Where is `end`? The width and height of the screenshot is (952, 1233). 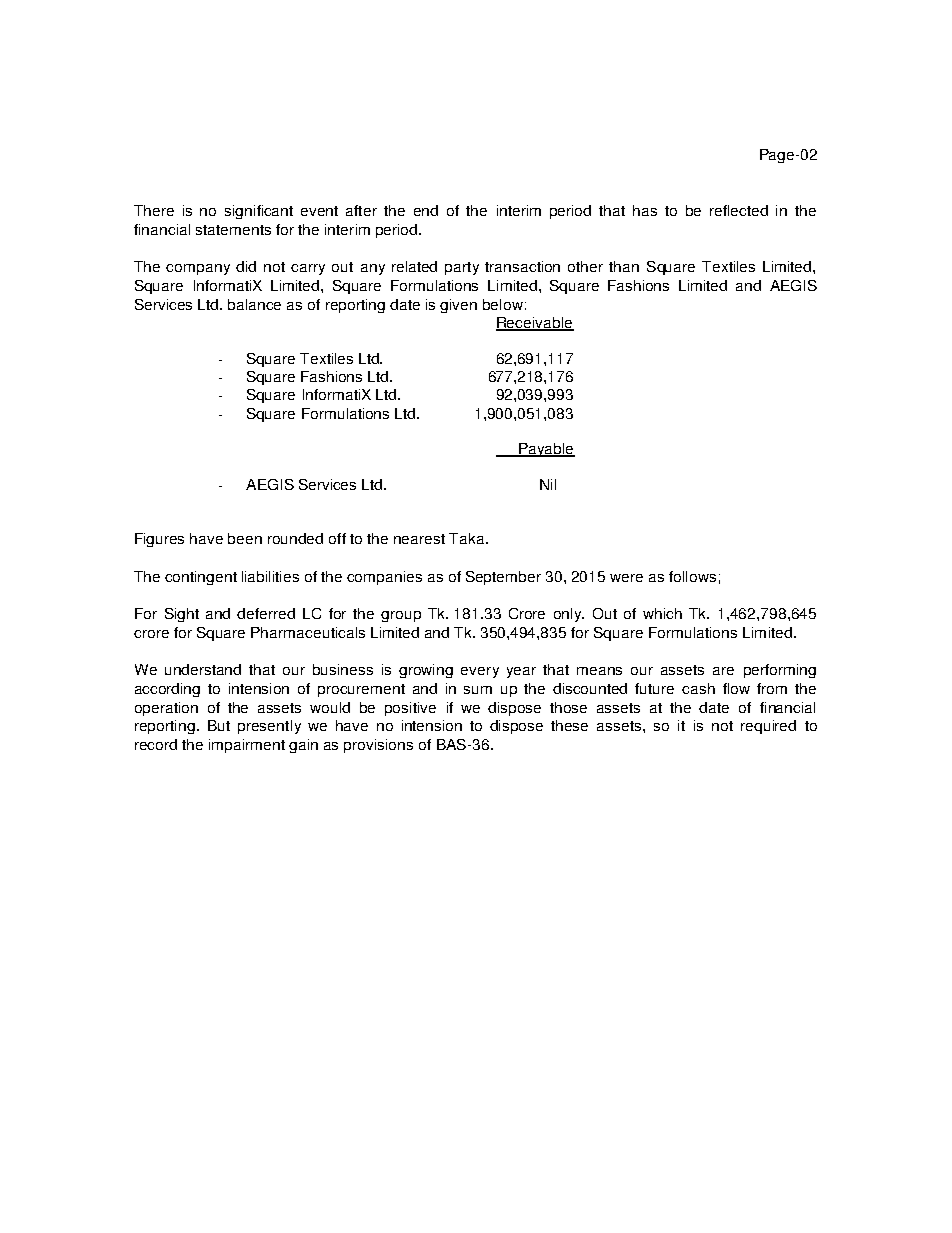
end is located at coordinates (426, 210).
